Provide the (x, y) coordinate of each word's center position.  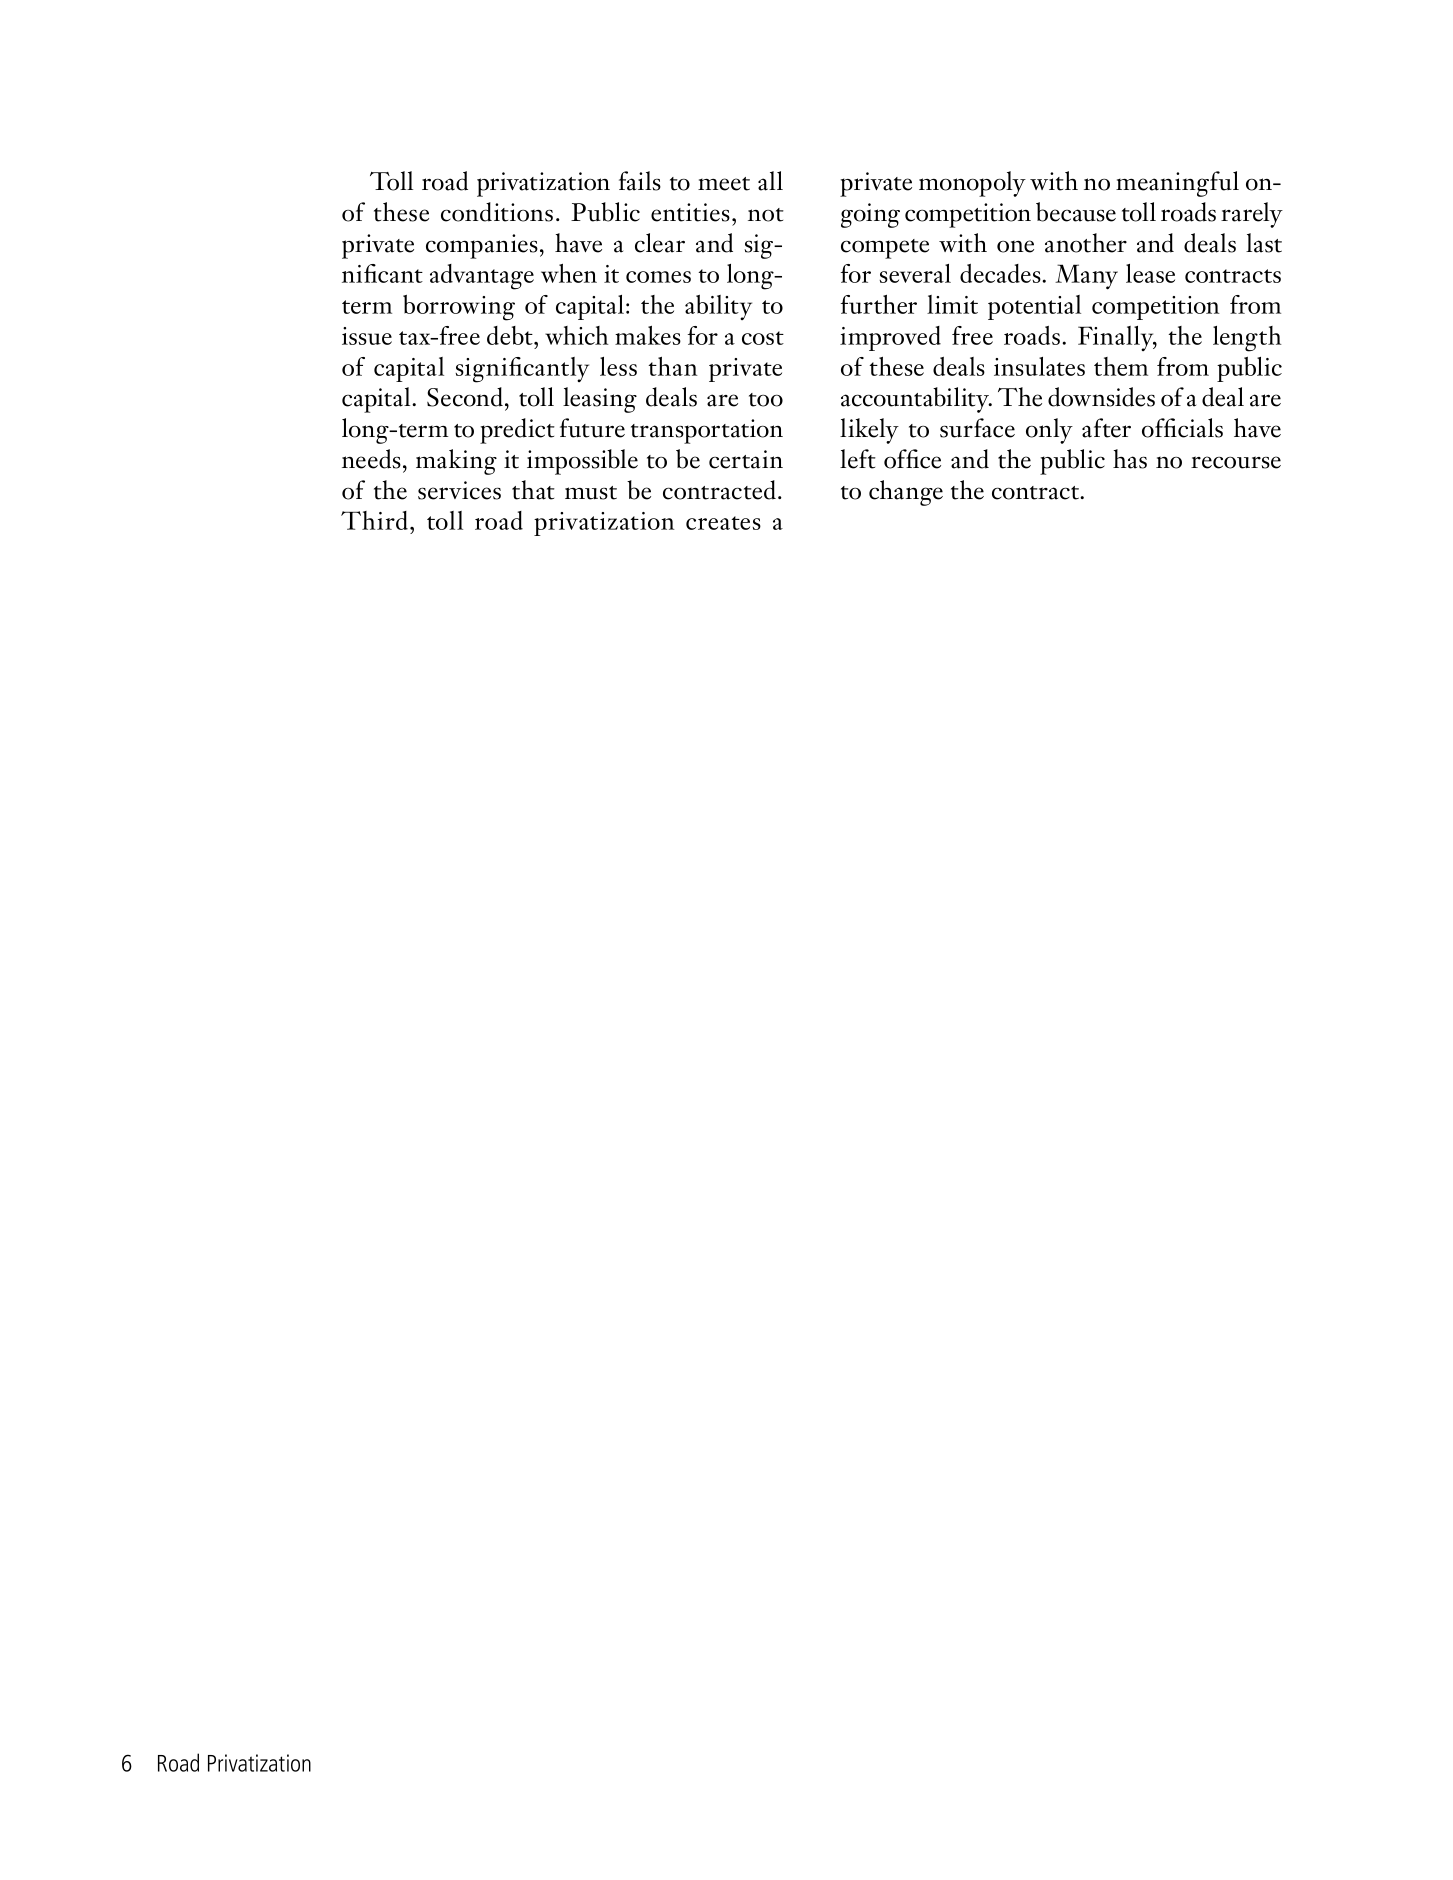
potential (1034, 307)
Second (465, 397)
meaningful (1177, 184)
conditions (497, 212)
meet (724, 184)
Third (374, 520)
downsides (1101, 397)
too (766, 400)
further (879, 304)
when (569, 273)
